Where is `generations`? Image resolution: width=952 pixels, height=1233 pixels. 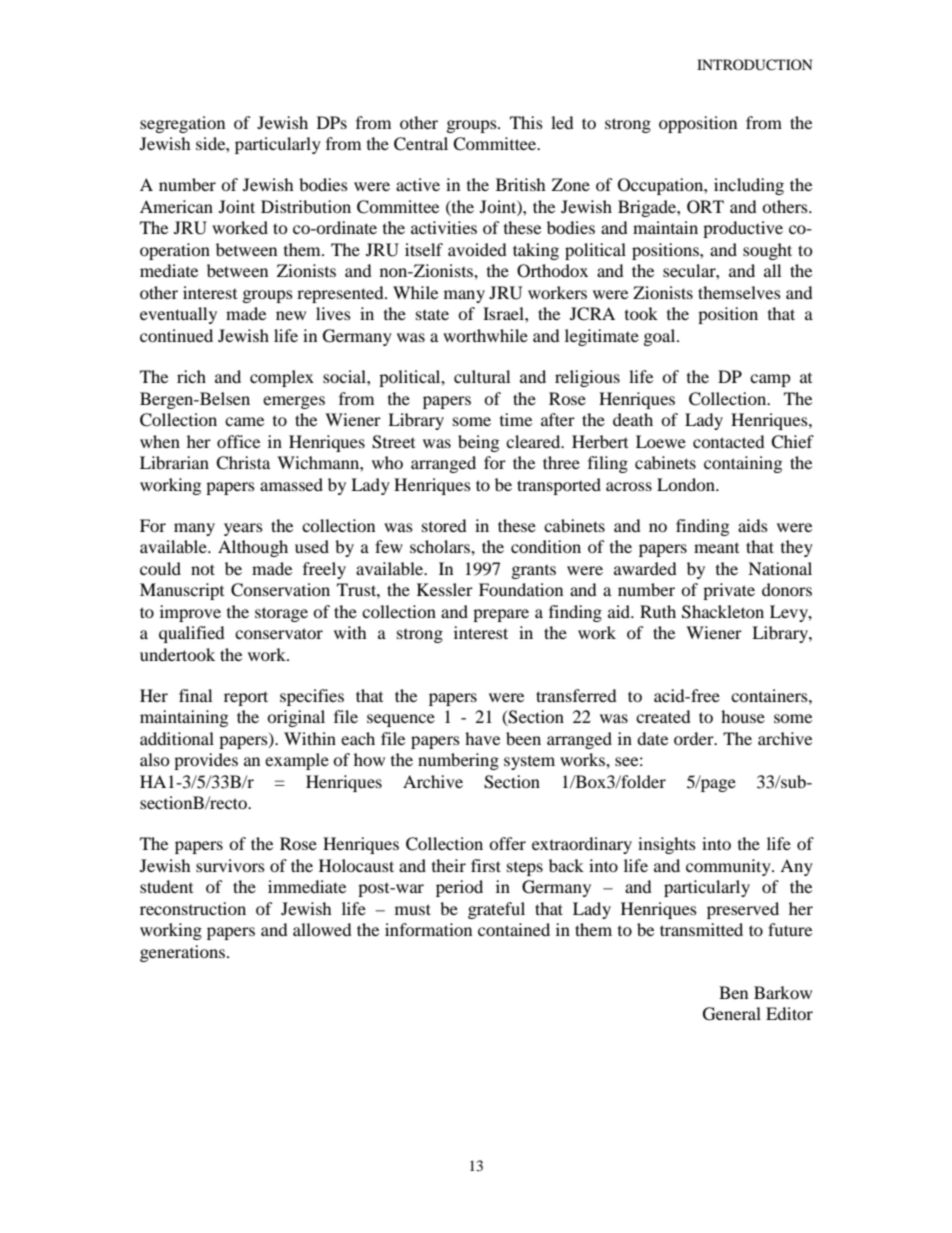 generations is located at coordinates (182, 953).
